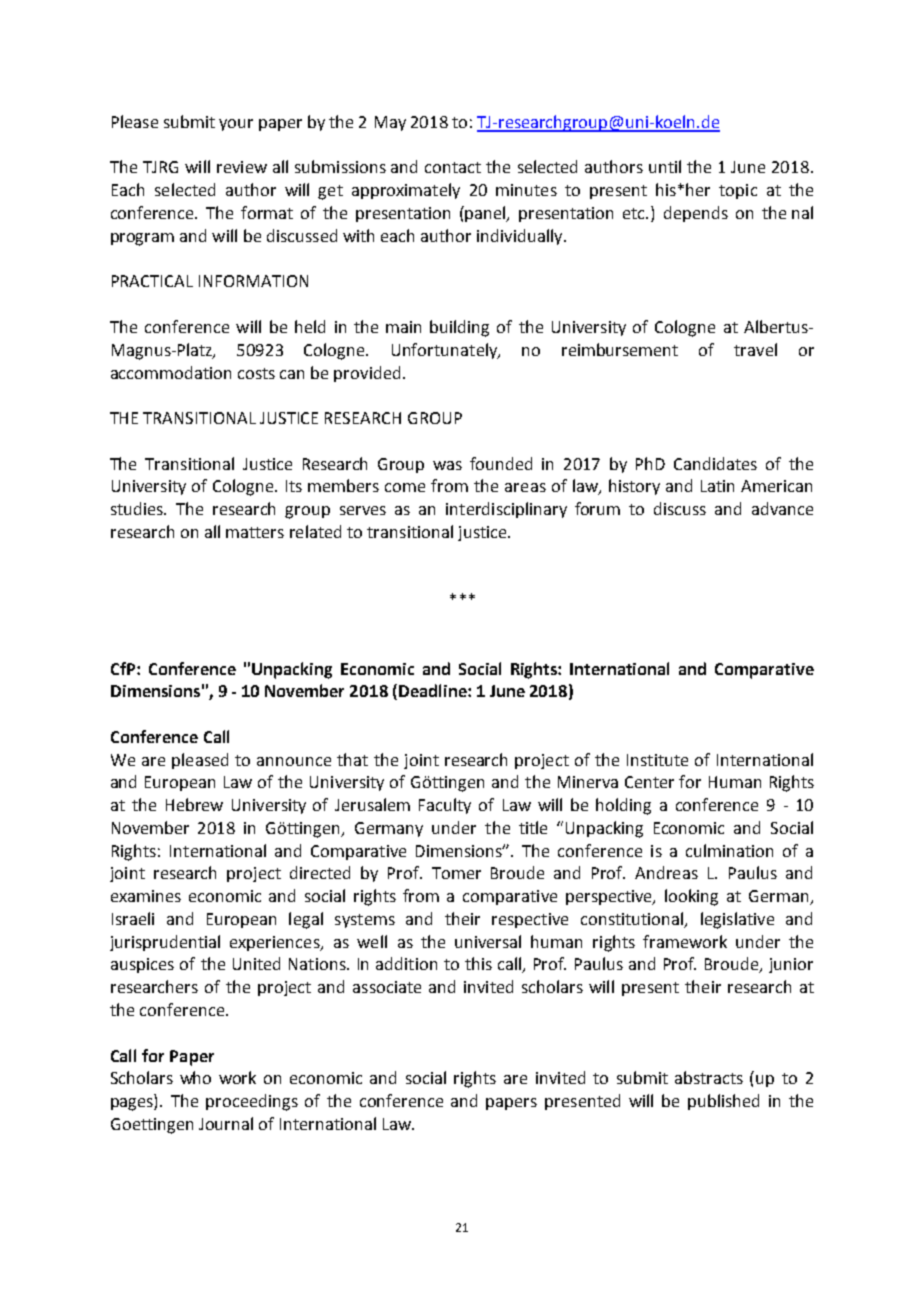 The image size is (924, 1309). What do you see at coordinates (387, 987) in the document?
I see `associate` at bounding box center [387, 987].
